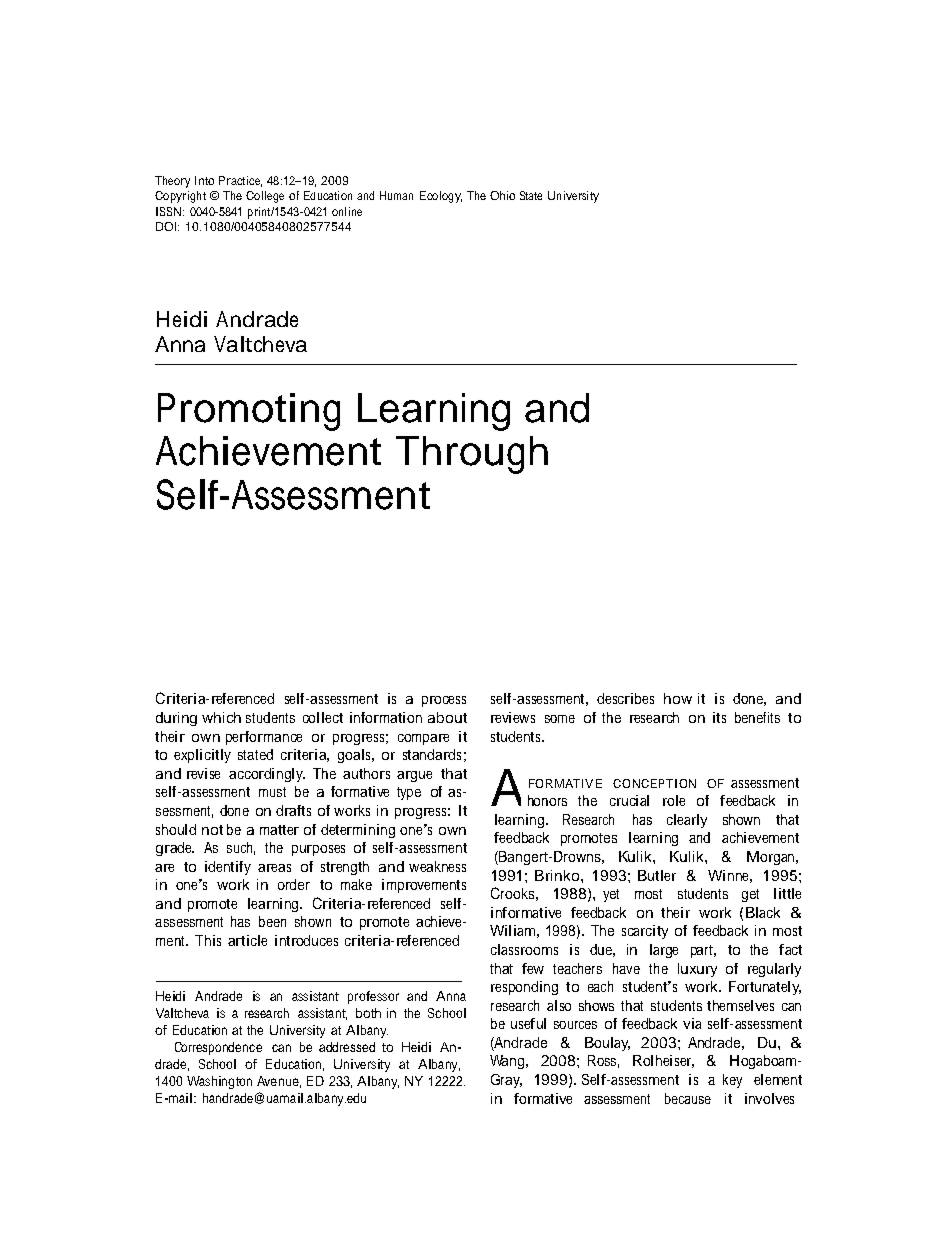 This image has width=952, height=1233. I want to click on key, so click(732, 1081).
